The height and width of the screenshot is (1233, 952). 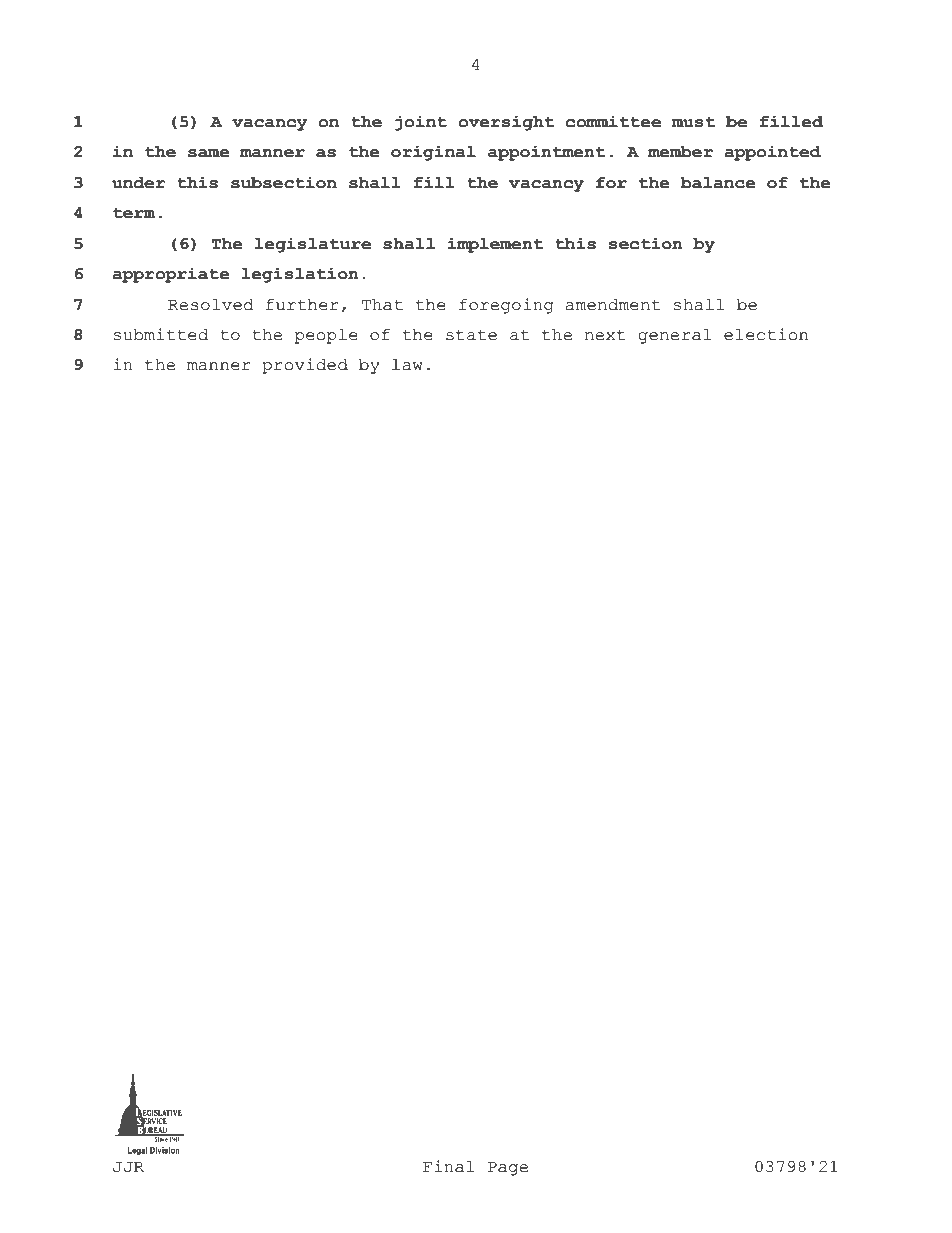 What do you see at coordinates (305, 366) in the screenshot?
I see `provided` at bounding box center [305, 366].
